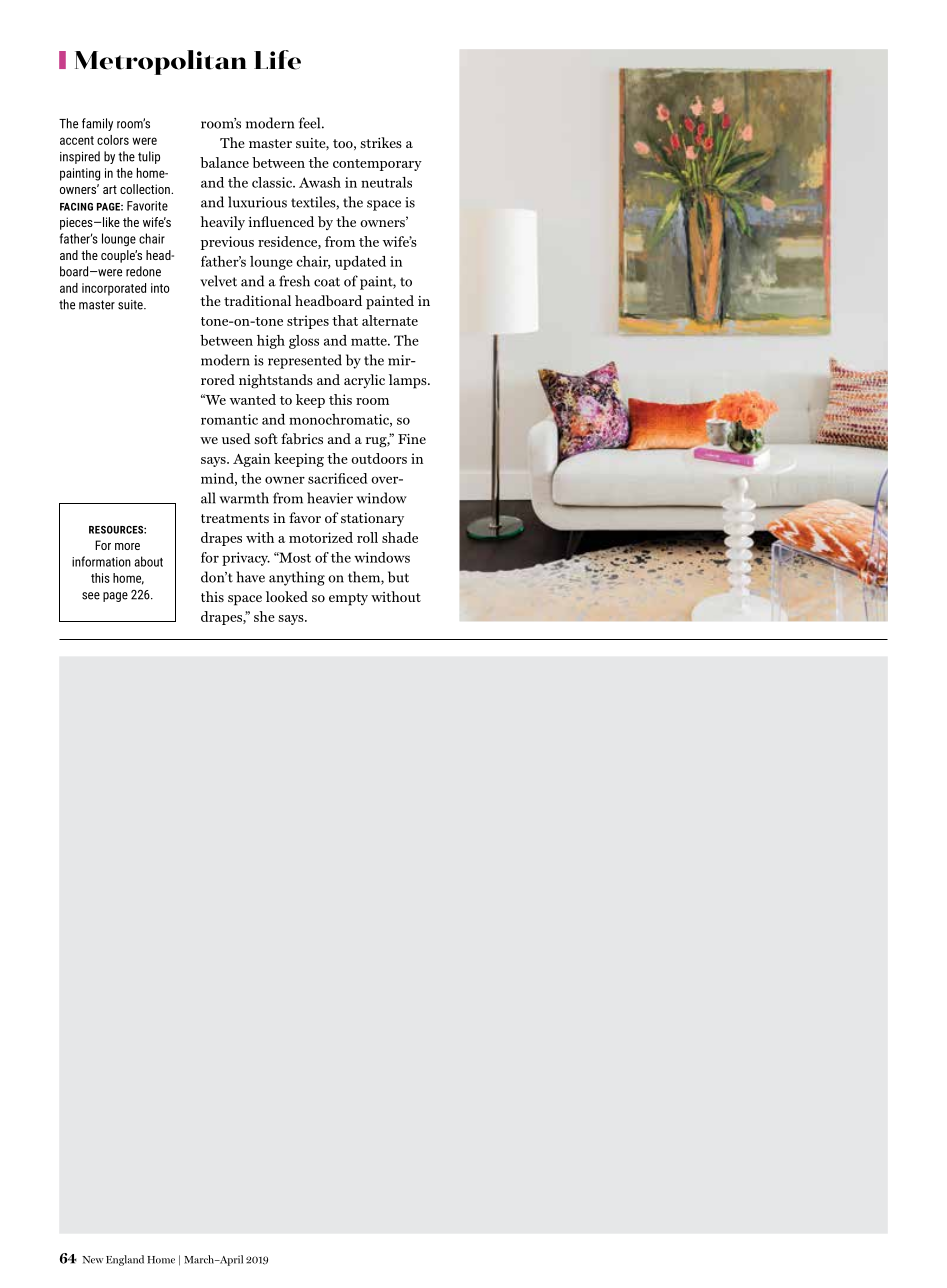 This image has height=1288, width=947. What do you see at coordinates (257, 300) in the image?
I see `traditional` at bounding box center [257, 300].
